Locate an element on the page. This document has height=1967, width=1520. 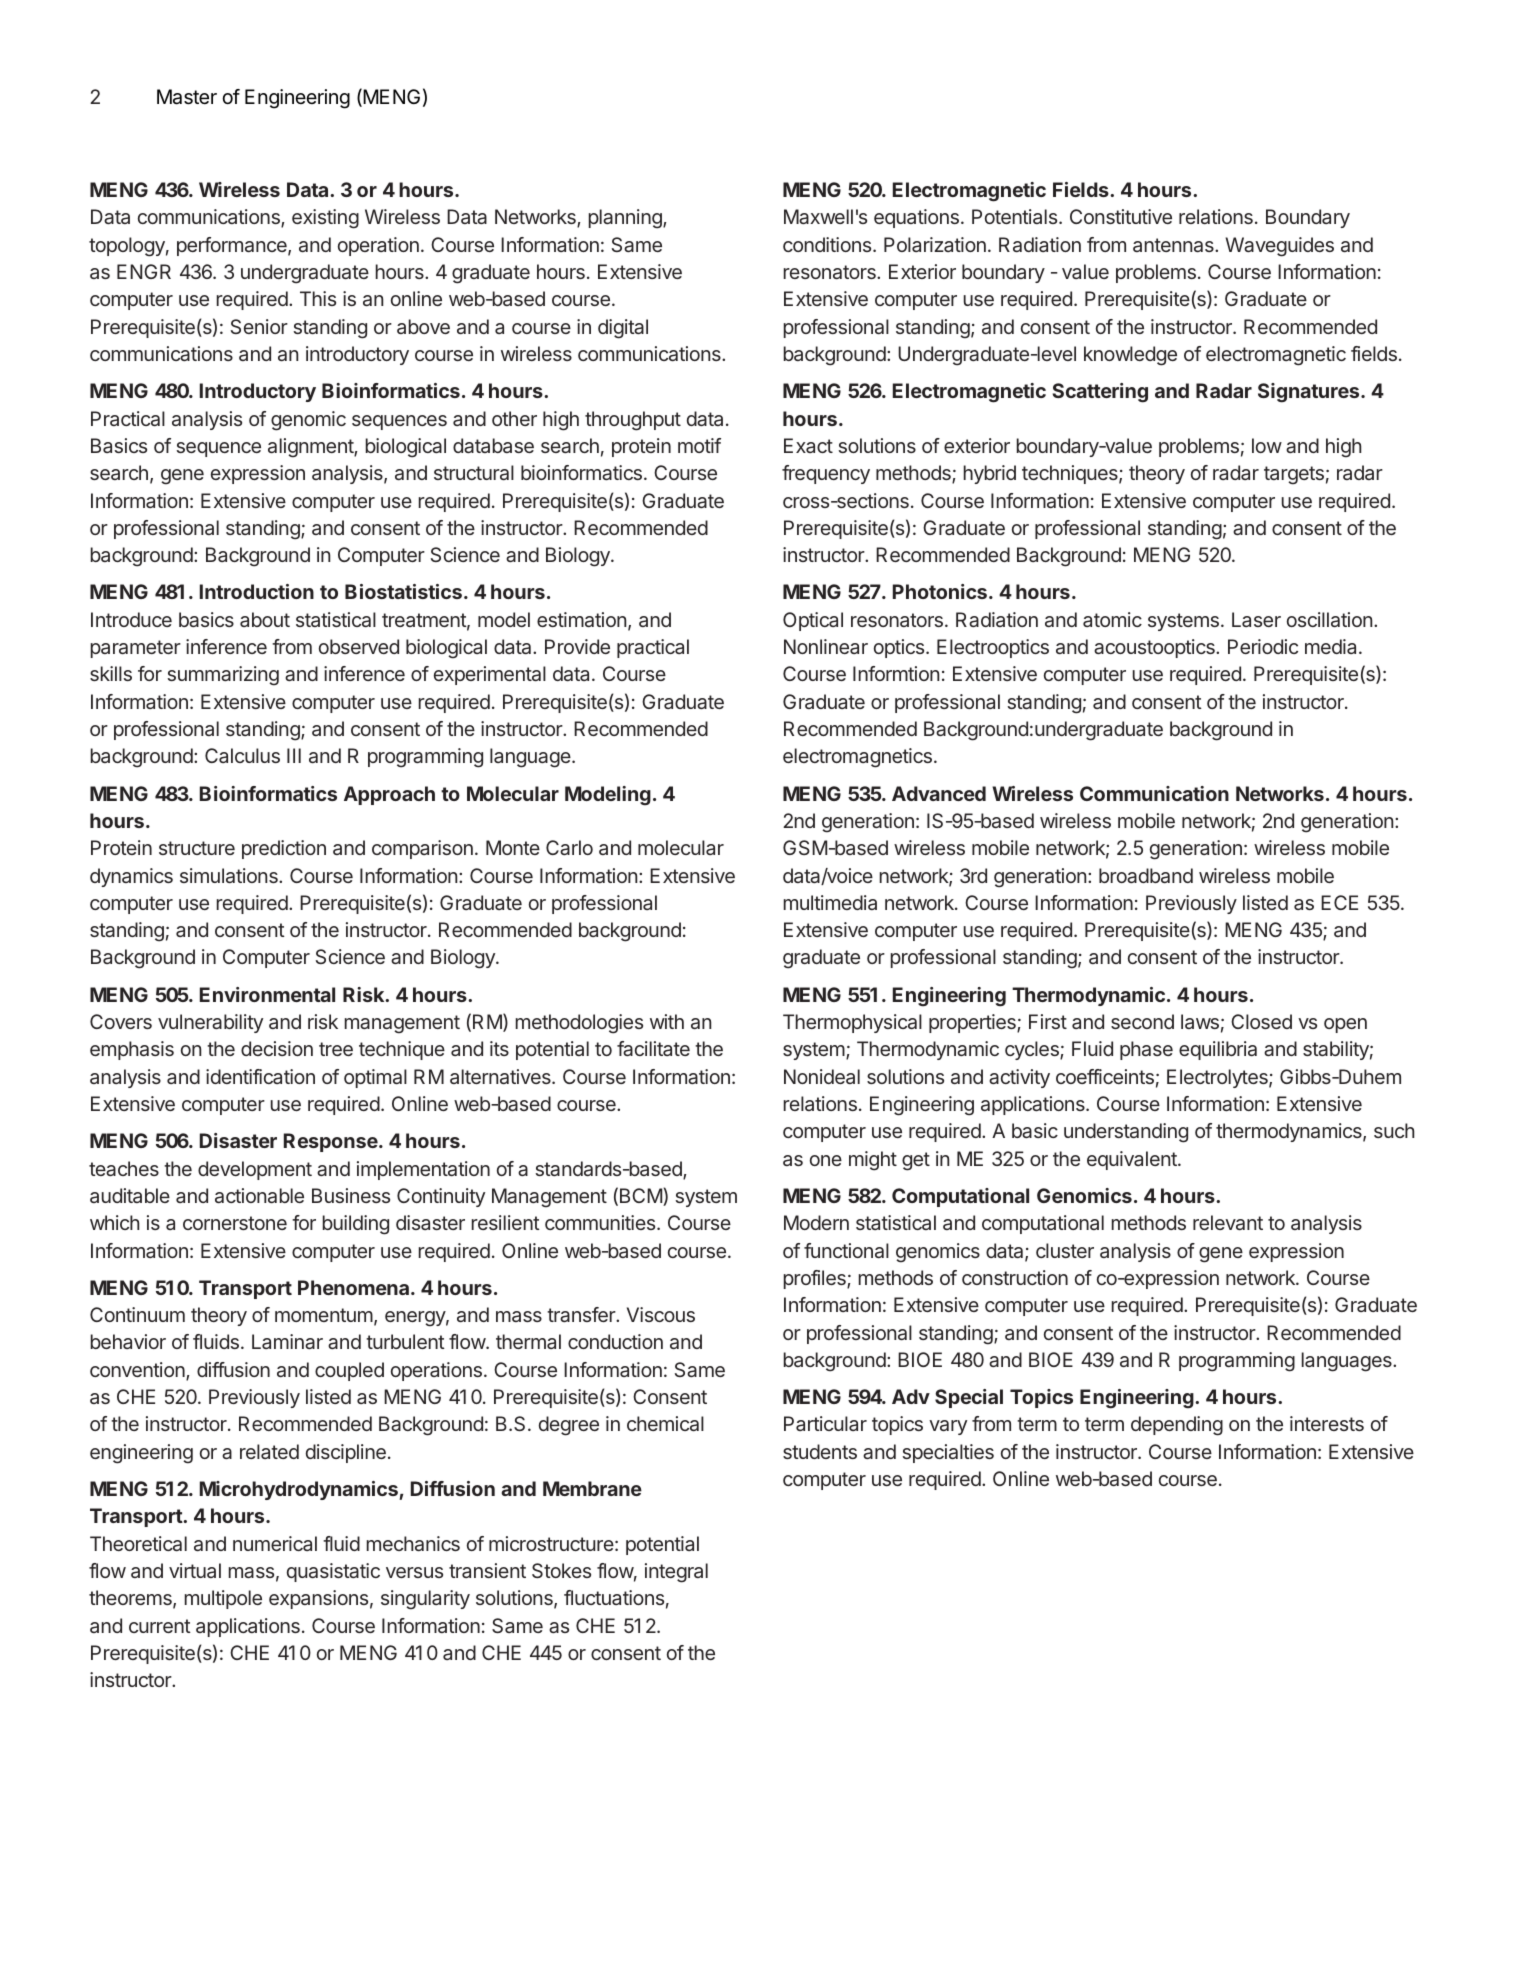
Constitutive is located at coordinates (1121, 216).
